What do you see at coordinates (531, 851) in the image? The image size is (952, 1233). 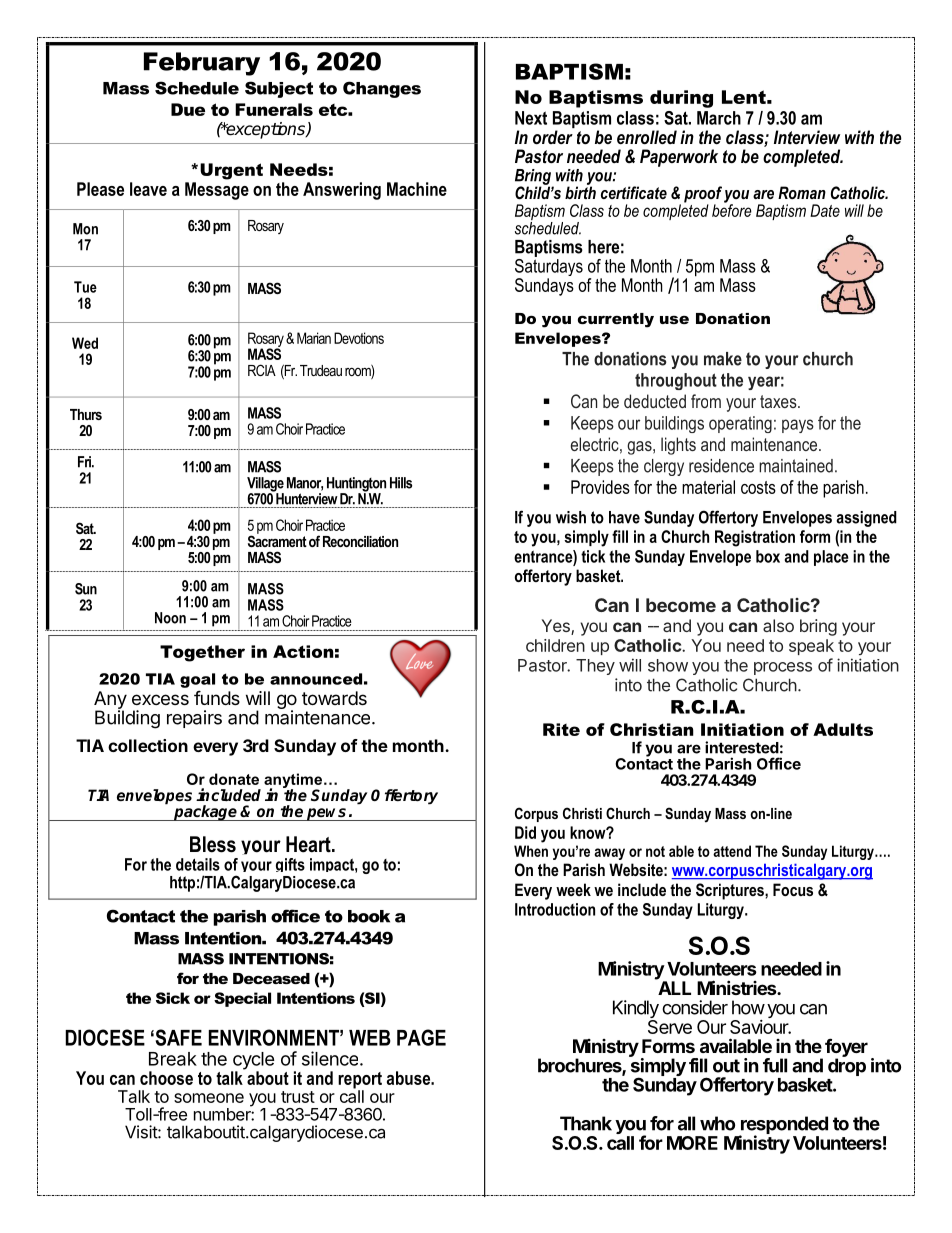 I see `When` at bounding box center [531, 851].
